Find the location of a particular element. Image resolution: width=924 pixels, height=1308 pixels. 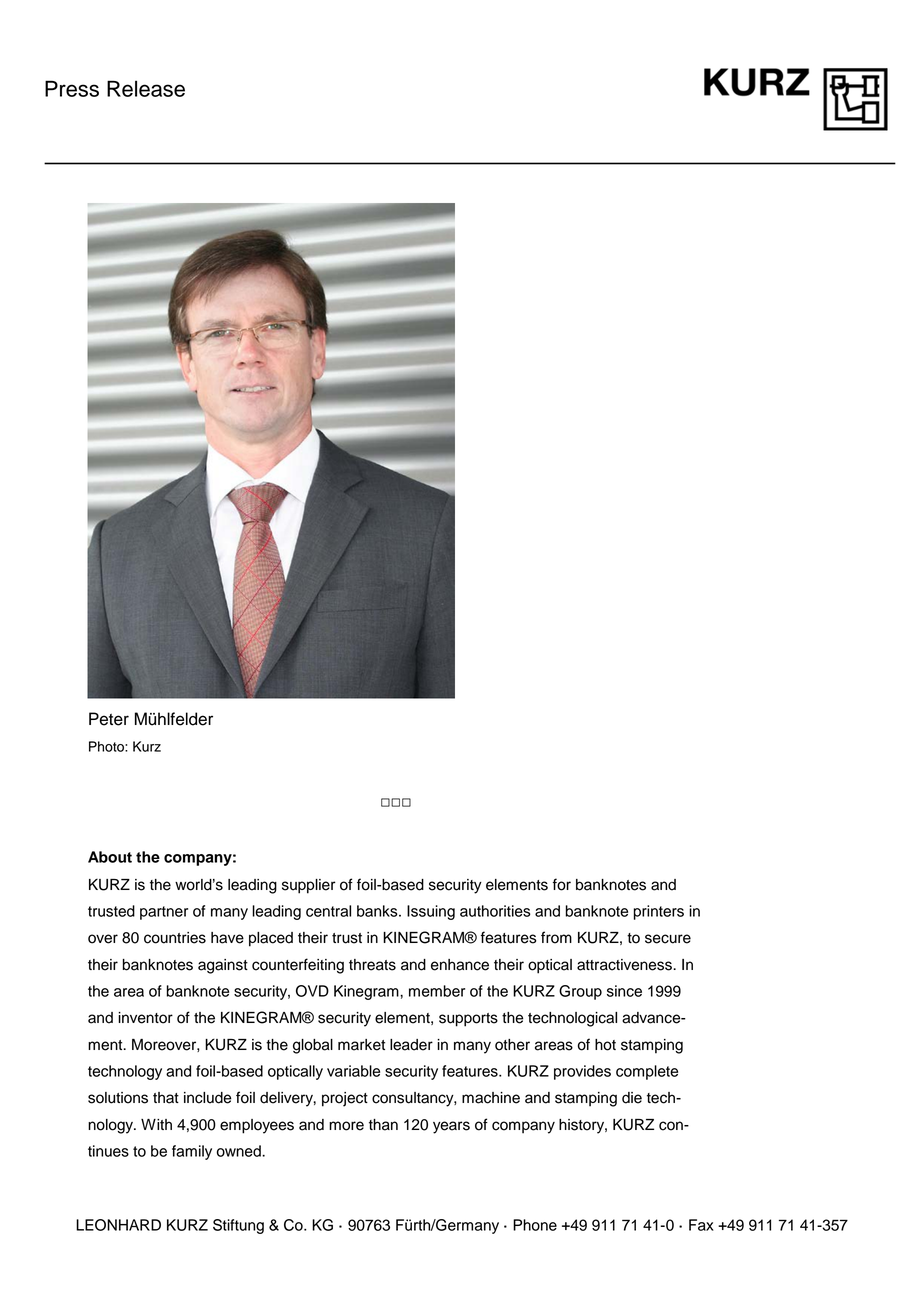

Release is located at coordinates (146, 88).
